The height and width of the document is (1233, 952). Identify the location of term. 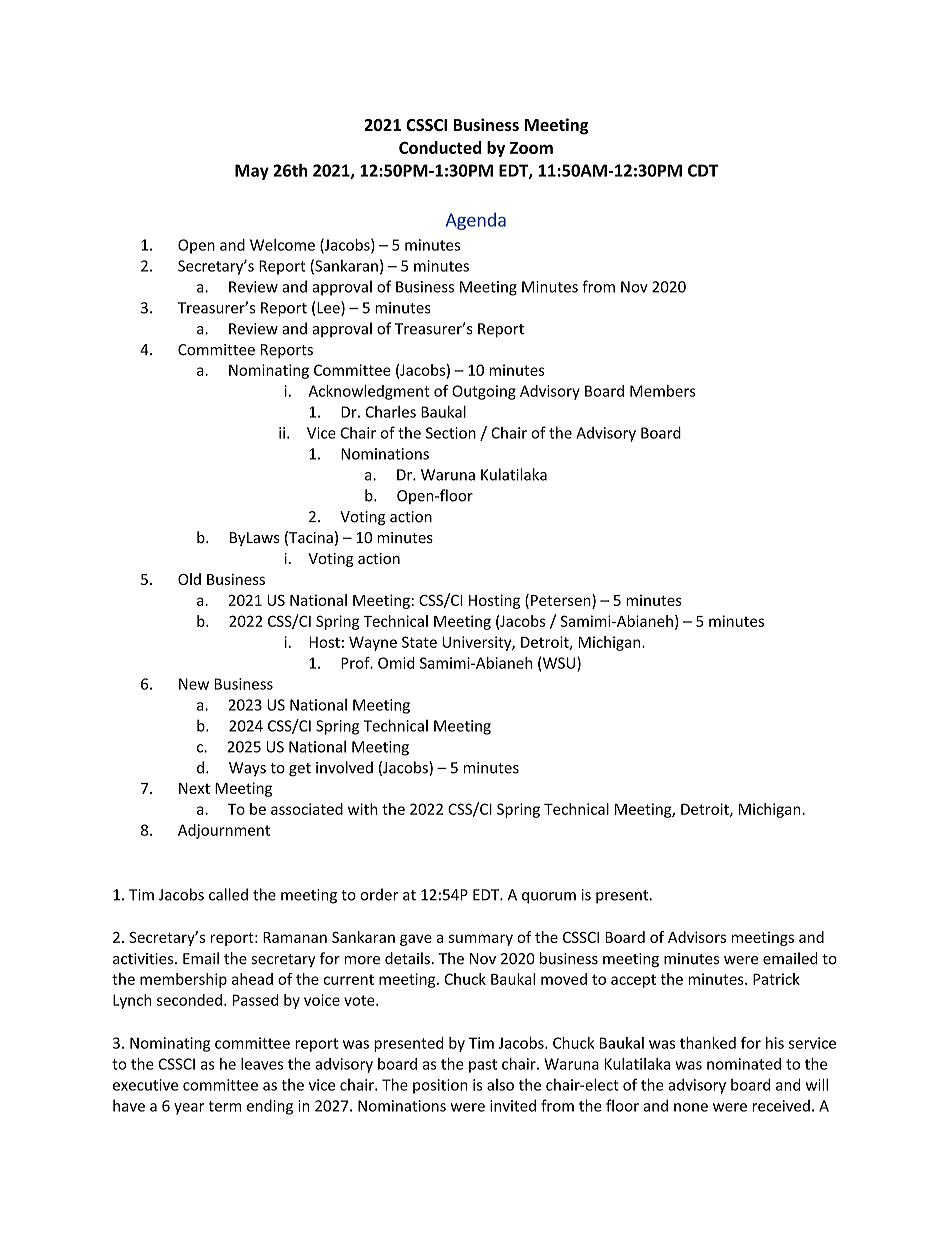
(225, 1106).
